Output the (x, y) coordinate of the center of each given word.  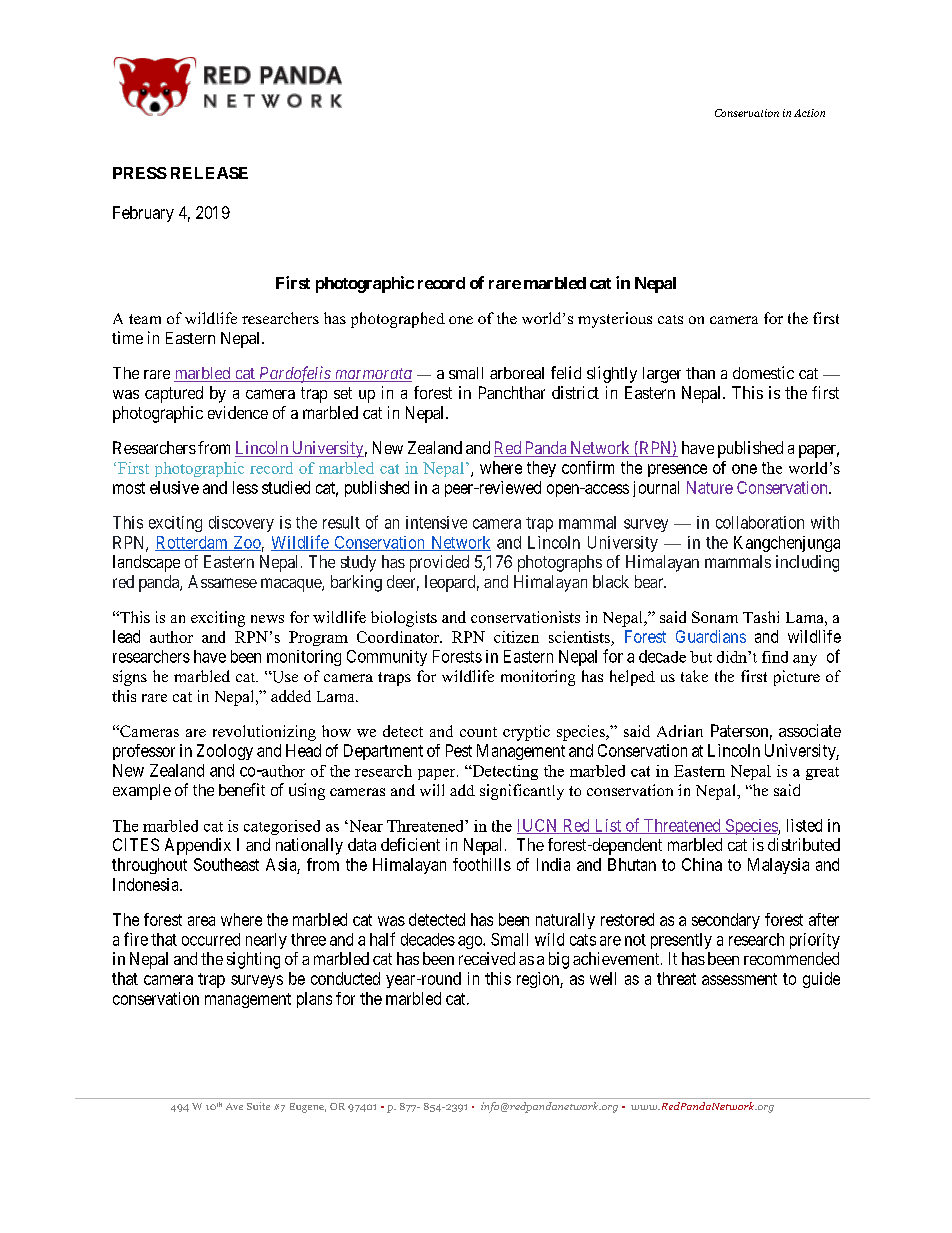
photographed (398, 320)
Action (809, 113)
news (267, 619)
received (487, 958)
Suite (258, 1106)
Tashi (761, 617)
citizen (516, 637)
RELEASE (209, 173)
